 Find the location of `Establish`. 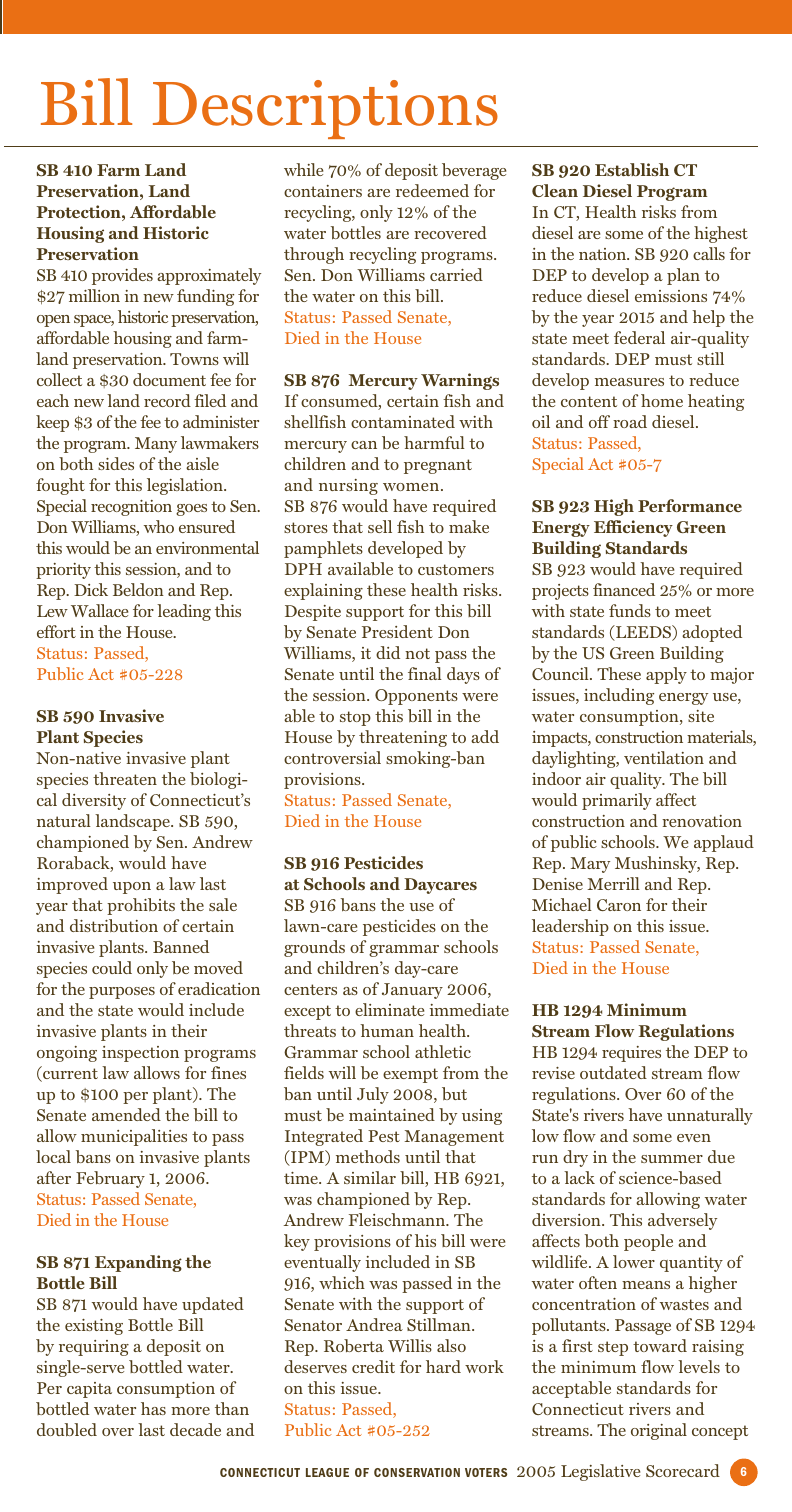

Establish is located at coordinates (632, 169).
